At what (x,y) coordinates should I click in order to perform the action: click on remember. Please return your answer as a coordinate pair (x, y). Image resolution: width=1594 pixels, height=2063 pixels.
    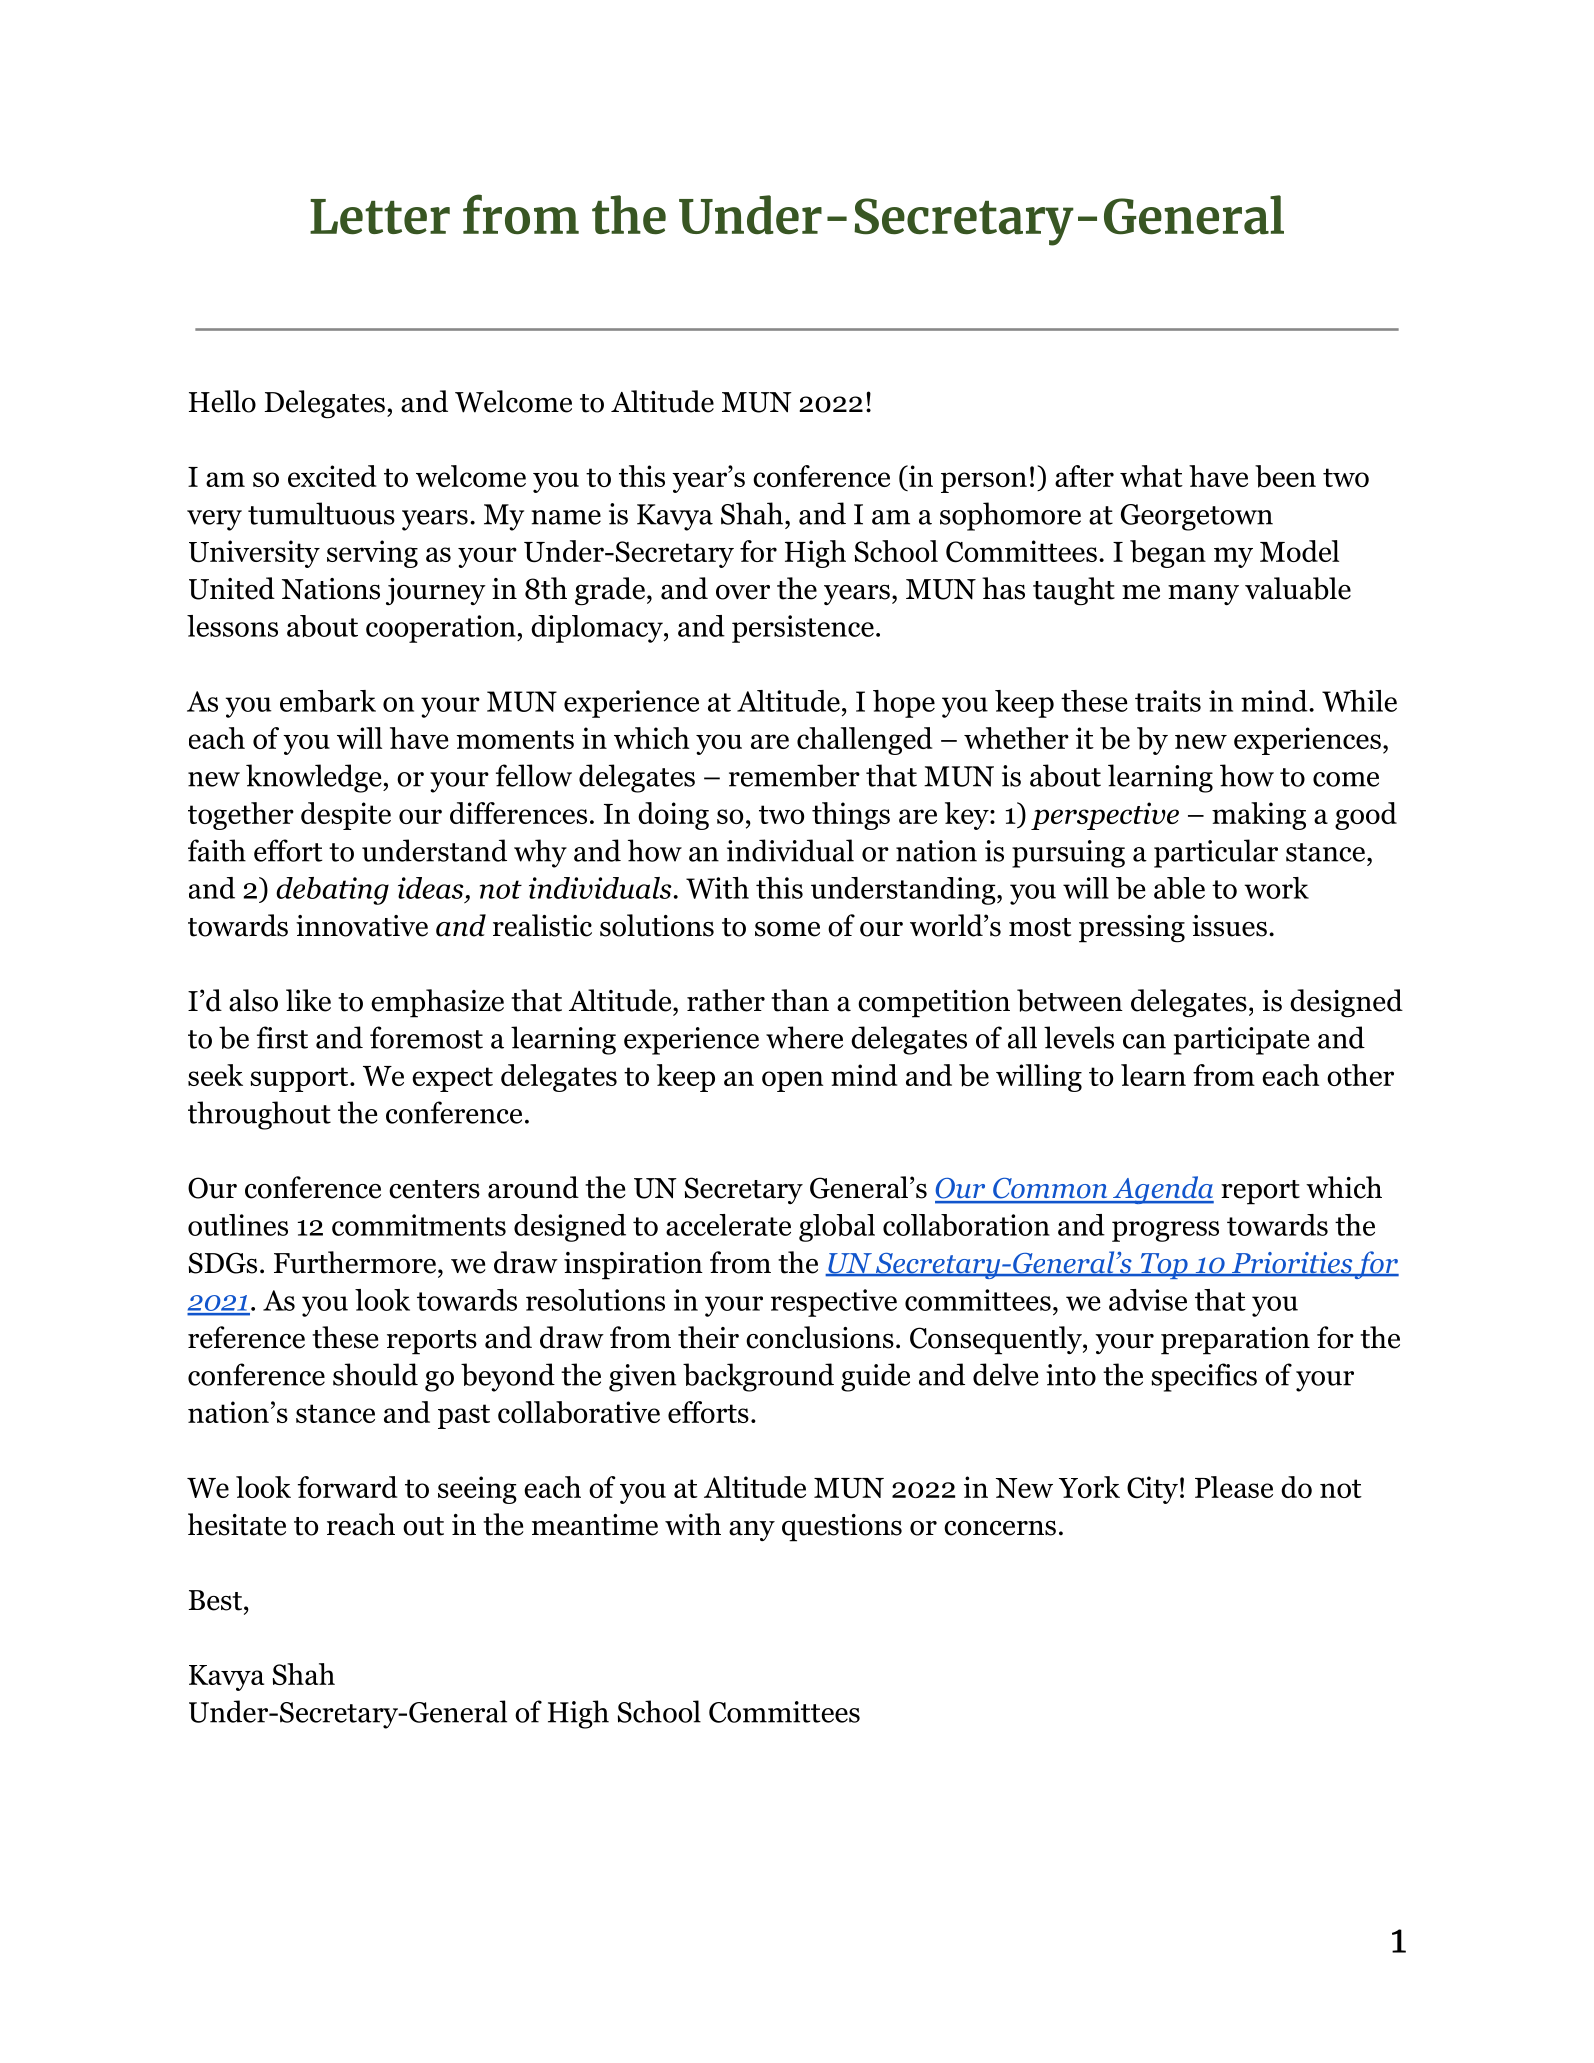
    Looking at the image, I should click on (794, 775).
